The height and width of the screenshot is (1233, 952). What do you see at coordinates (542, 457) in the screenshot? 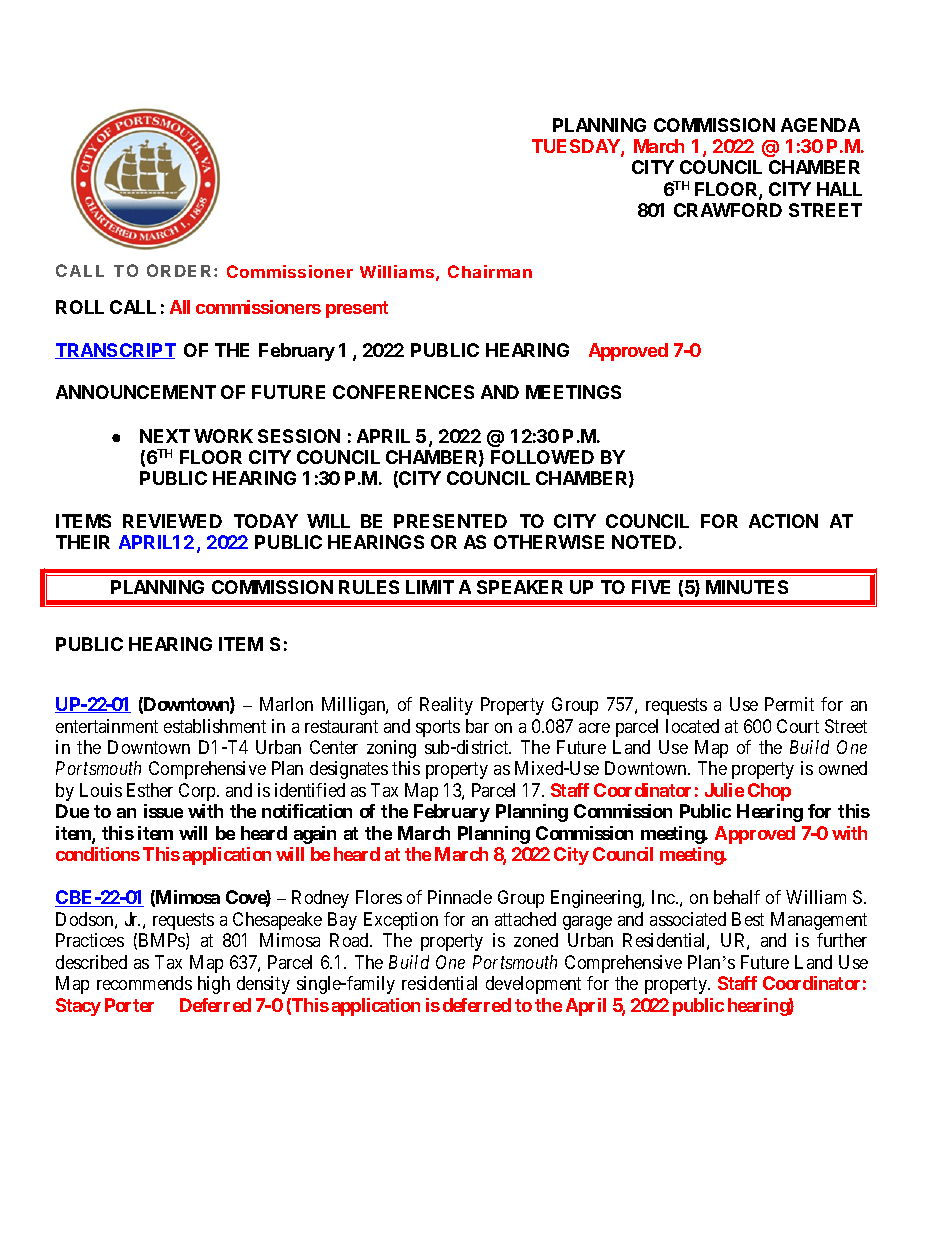
I see `FOLLOWED` at bounding box center [542, 457].
